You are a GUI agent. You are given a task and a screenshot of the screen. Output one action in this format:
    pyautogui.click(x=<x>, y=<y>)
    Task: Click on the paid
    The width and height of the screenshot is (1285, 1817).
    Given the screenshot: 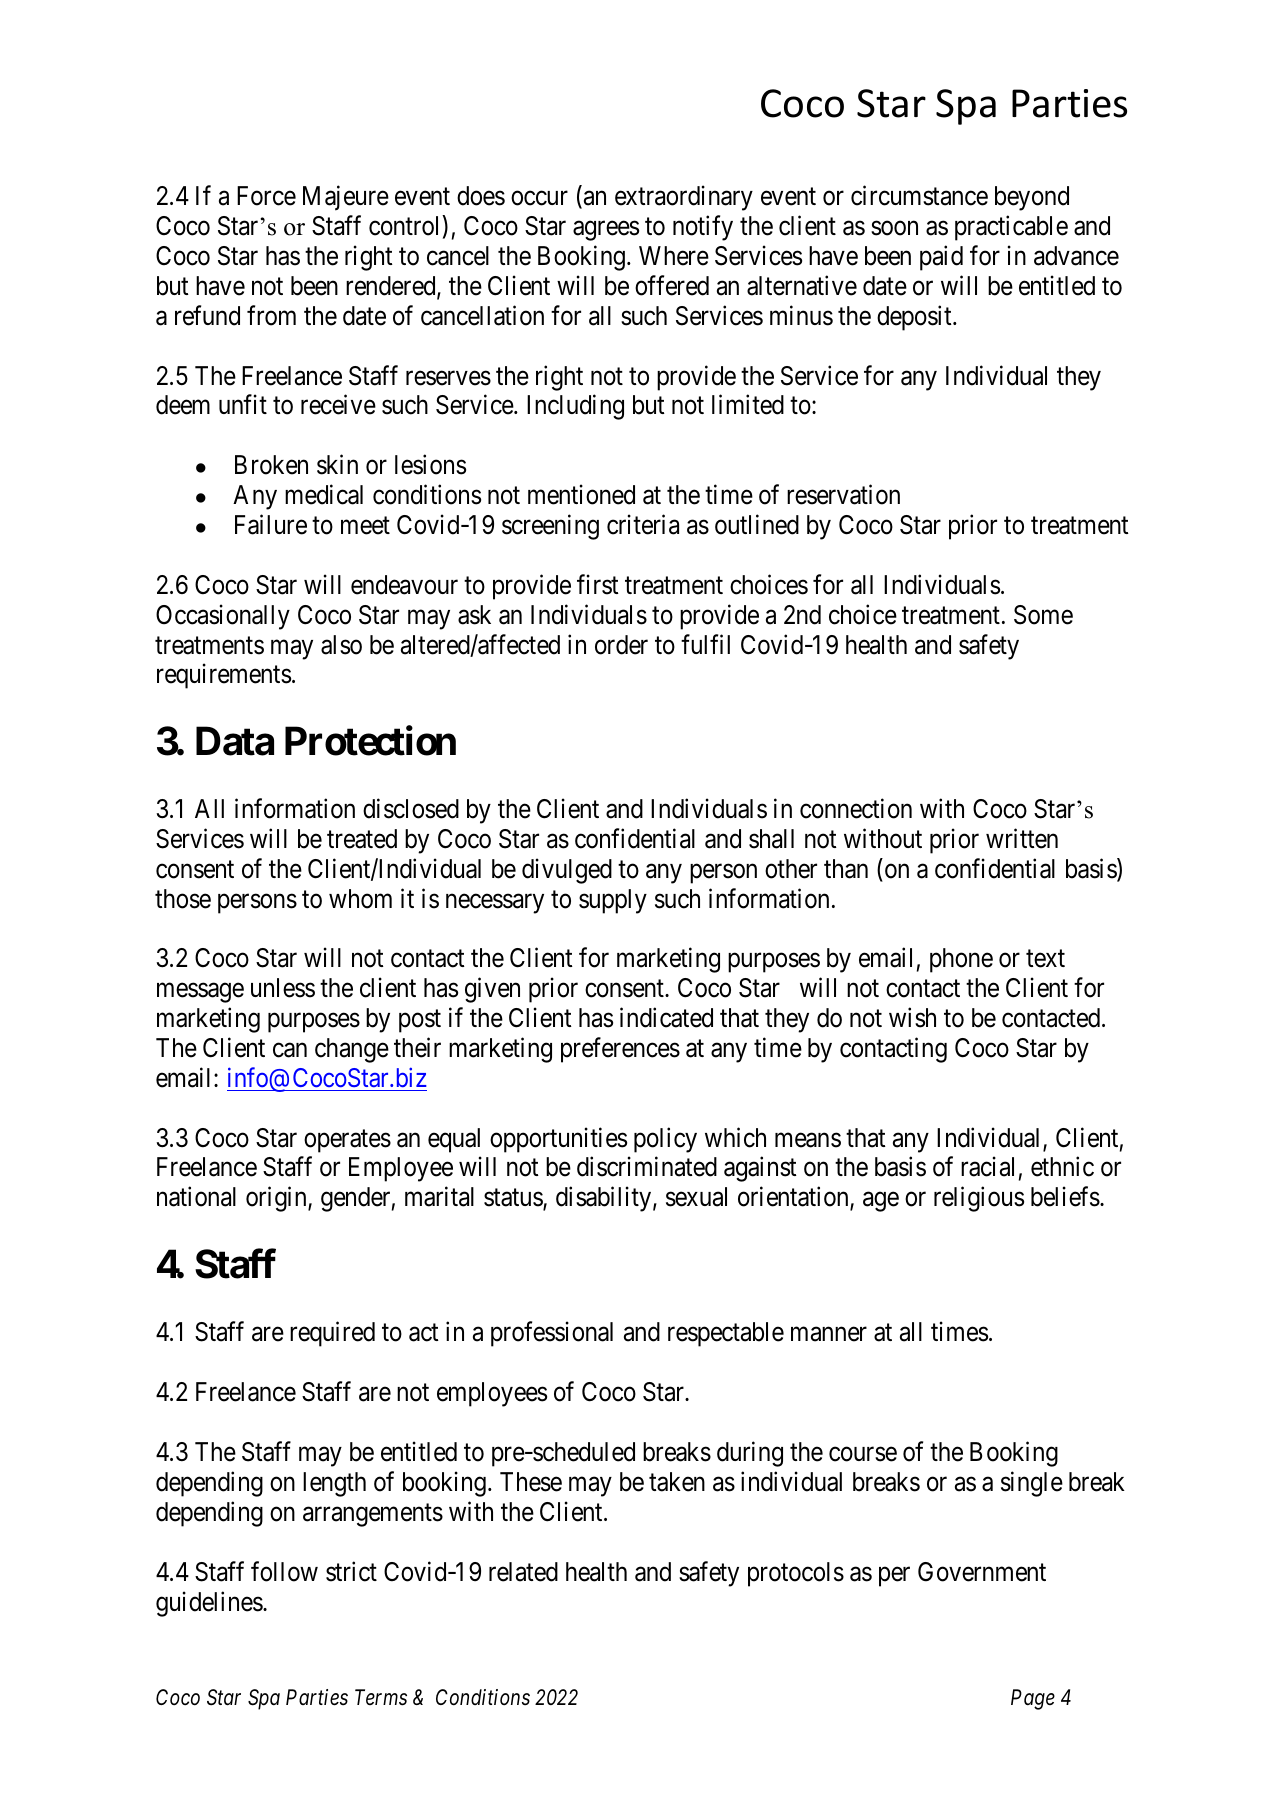 What is the action you would take?
    pyautogui.click(x=941, y=258)
